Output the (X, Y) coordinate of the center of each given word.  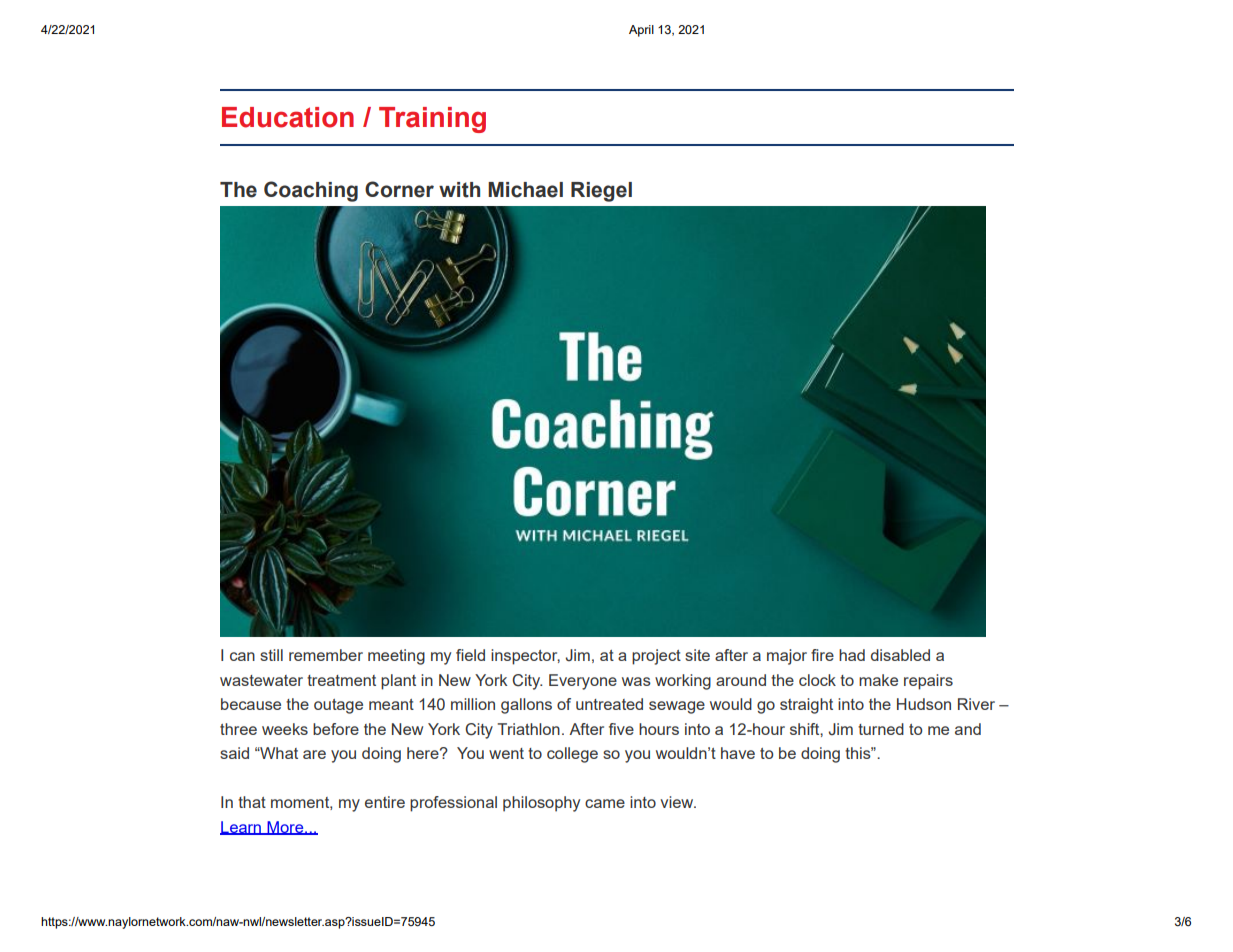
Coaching (311, 191)
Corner (399, 189)
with (459, 190)
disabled (900, 655)
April (641, 31)
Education (288, 117)
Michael (525, 190)
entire (385, 802)
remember (326, 655)
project (656, 657)
